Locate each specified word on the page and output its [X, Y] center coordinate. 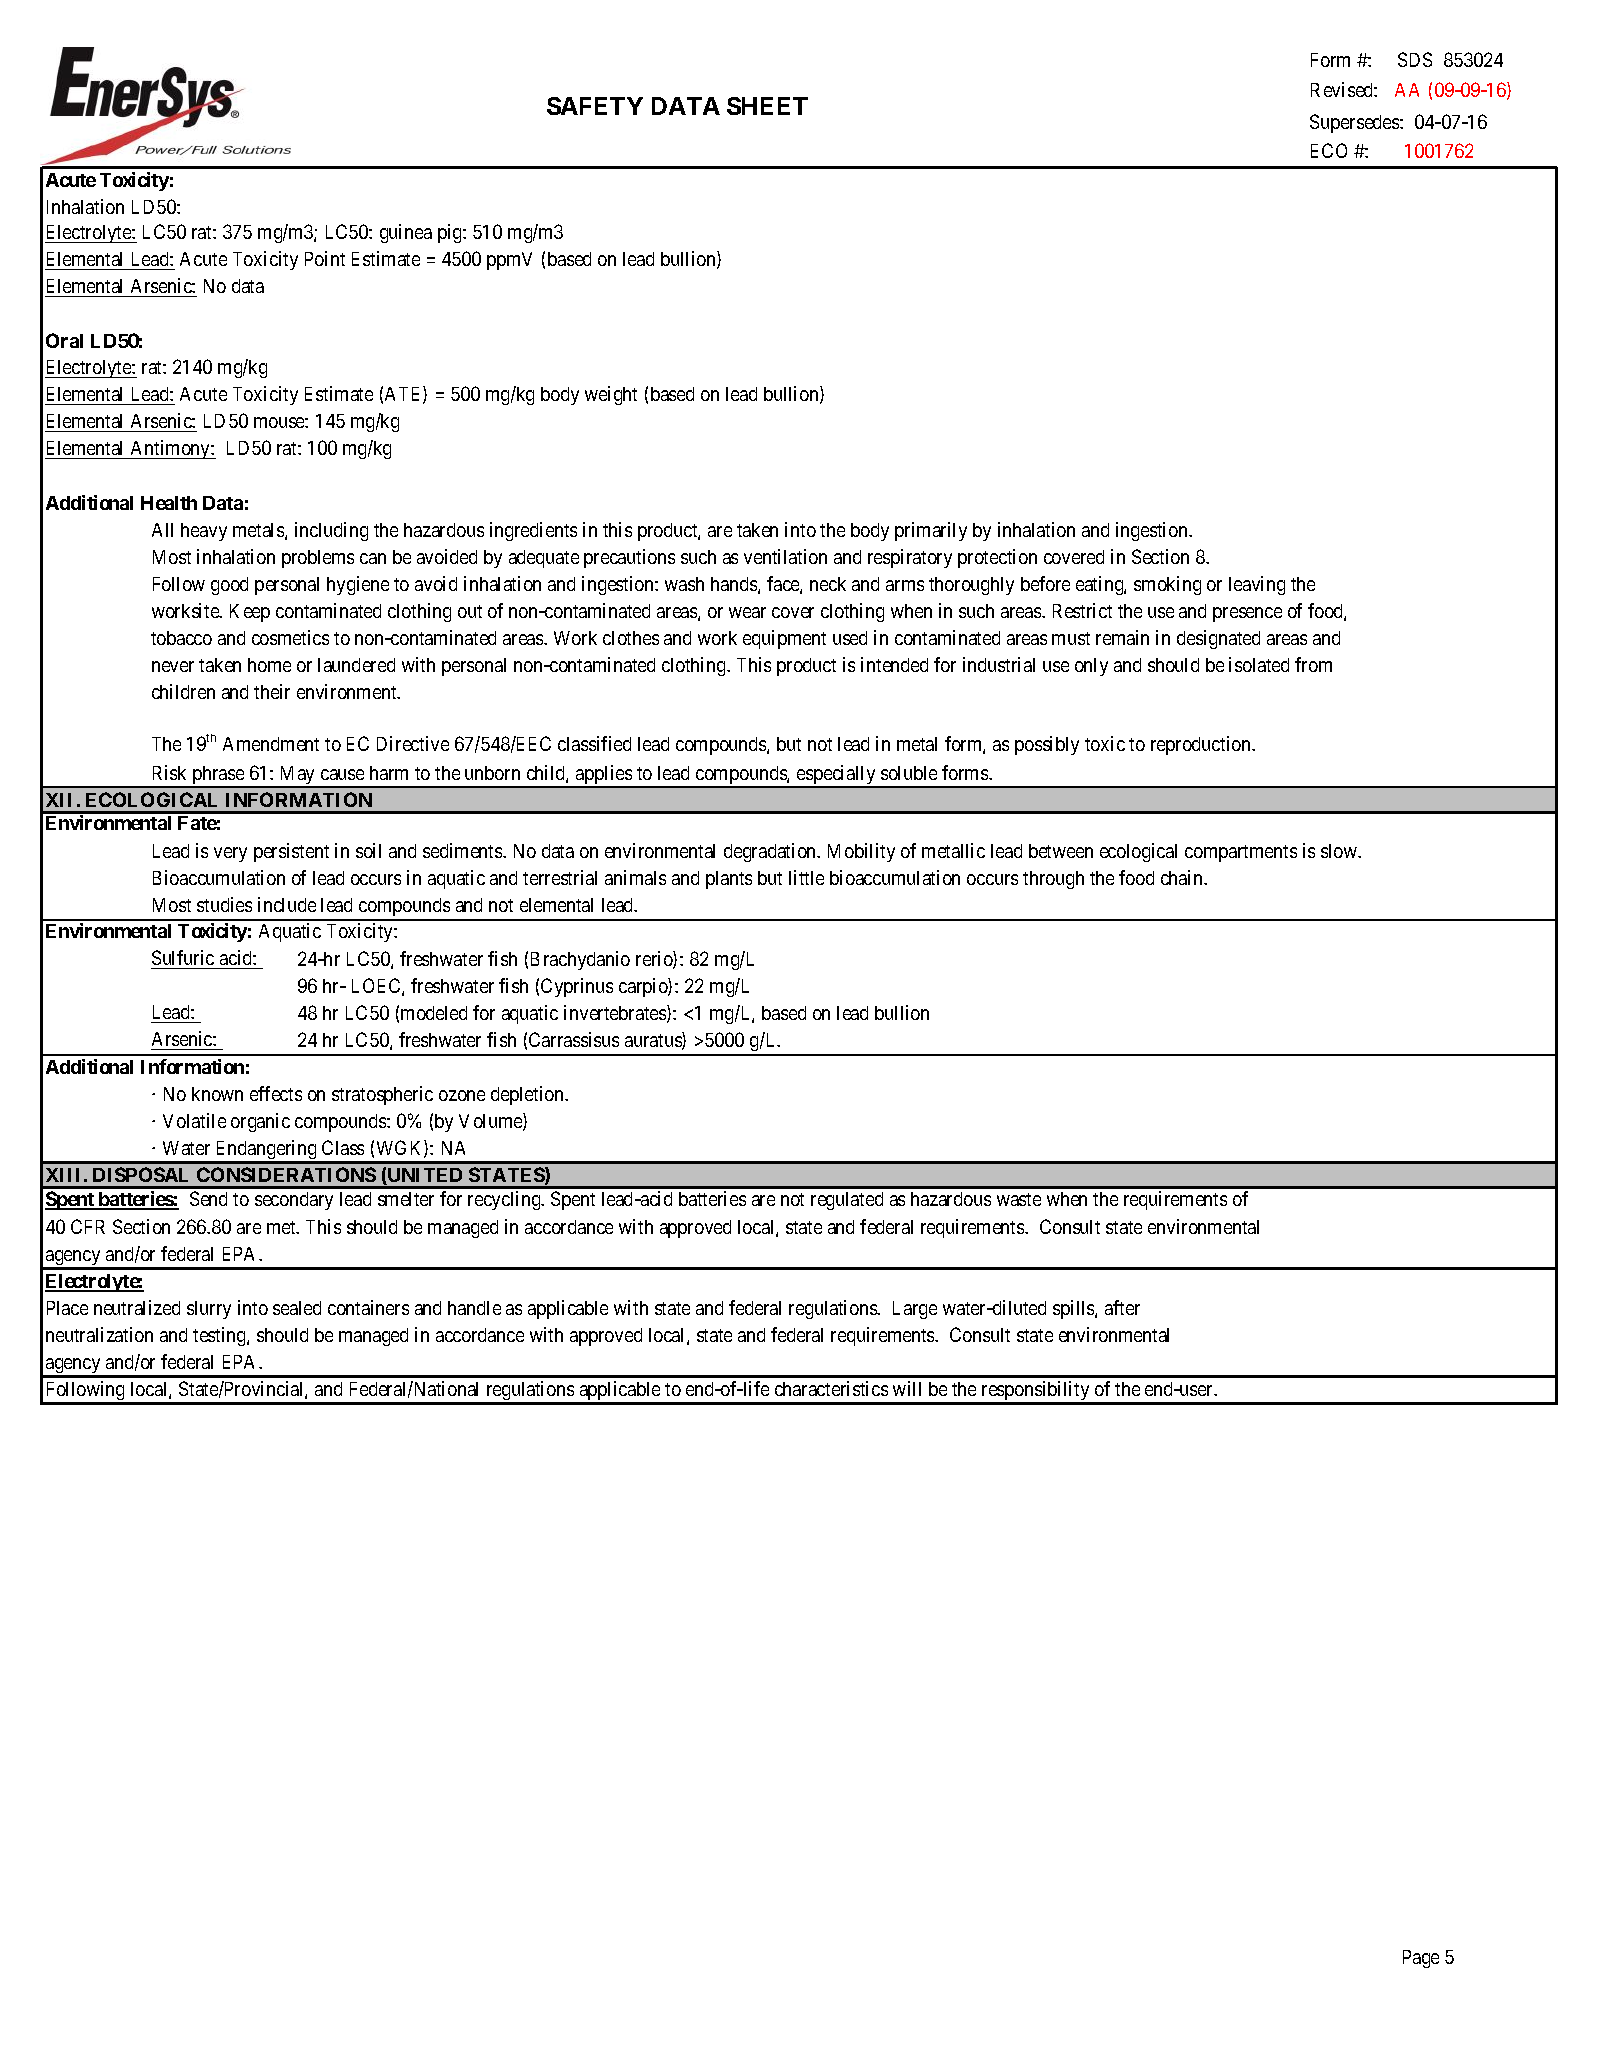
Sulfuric [183, 957]
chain [1183, 877]
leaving [1257, 585]
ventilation [785, 556]
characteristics [831, 1388]
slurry [209, 1310]
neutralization [99, 1334]
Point [325, 258]
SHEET [767, 106]
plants [729, 880]
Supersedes [1355, 123]
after [1122, 1307]
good [229, 586]
